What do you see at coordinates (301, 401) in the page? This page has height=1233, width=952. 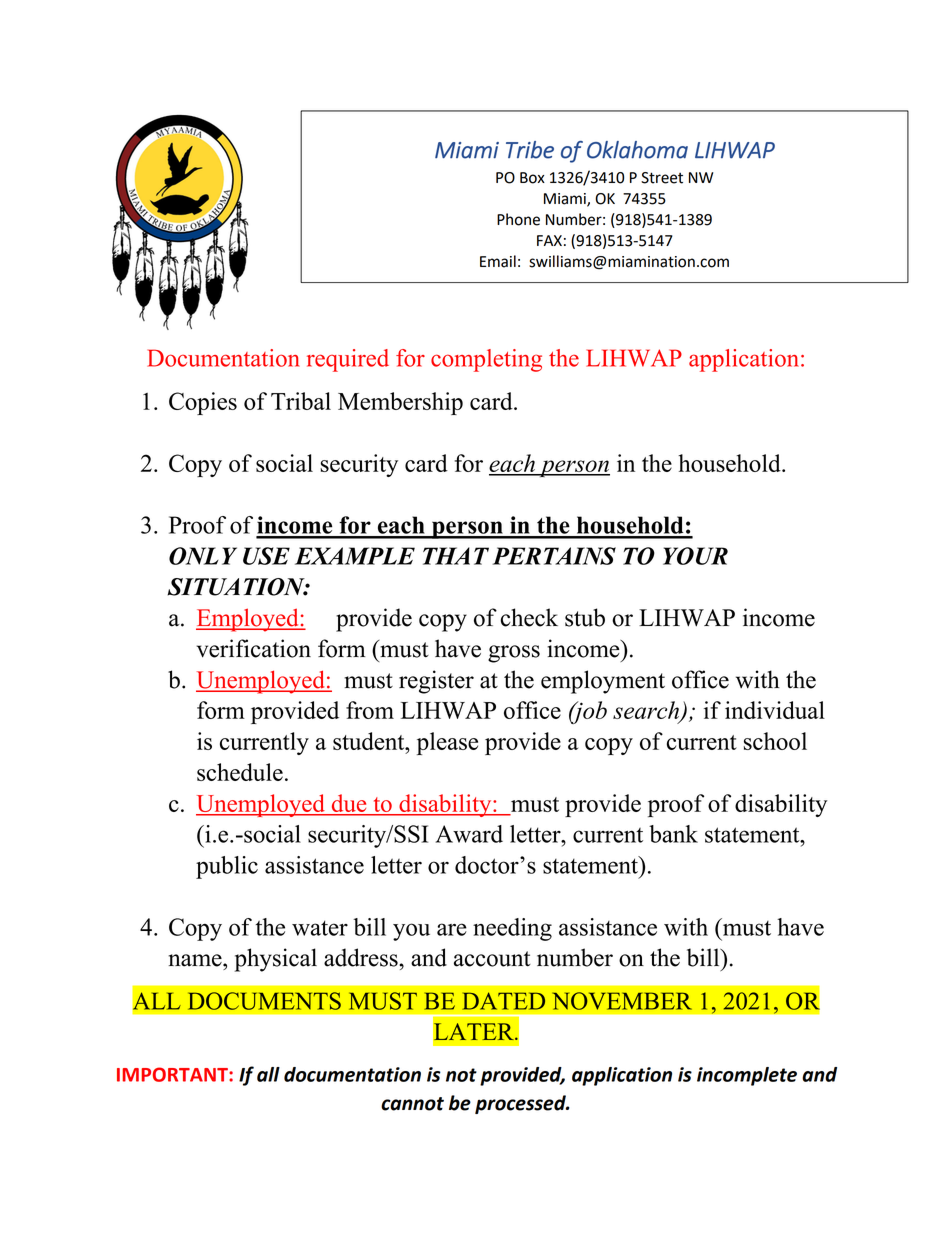 I see `Tribal` at bounding box center [301, 401].
